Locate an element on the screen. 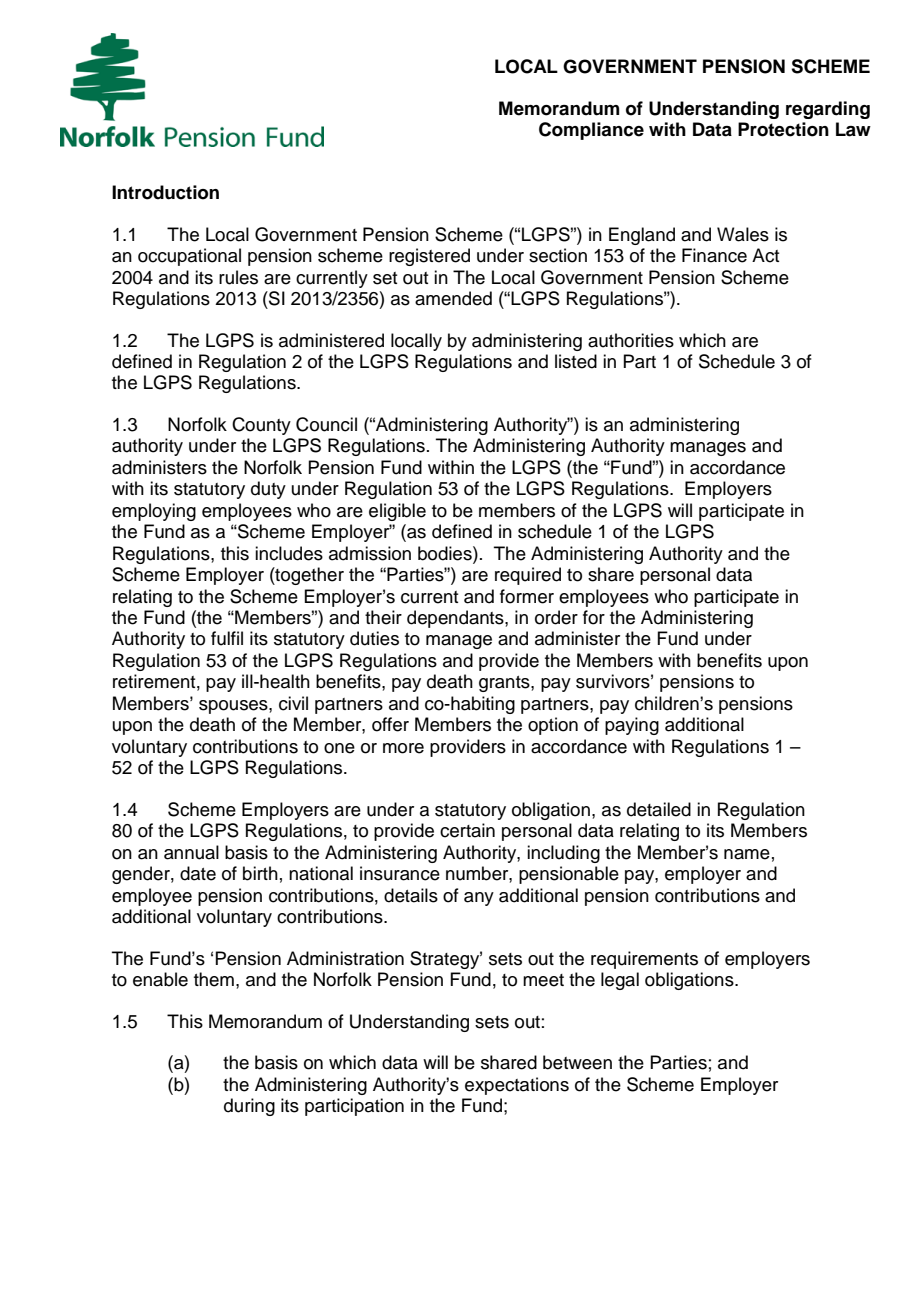 The width and height of the screenshot is (924, 1308). birth is located at coordinates (260, 873).
